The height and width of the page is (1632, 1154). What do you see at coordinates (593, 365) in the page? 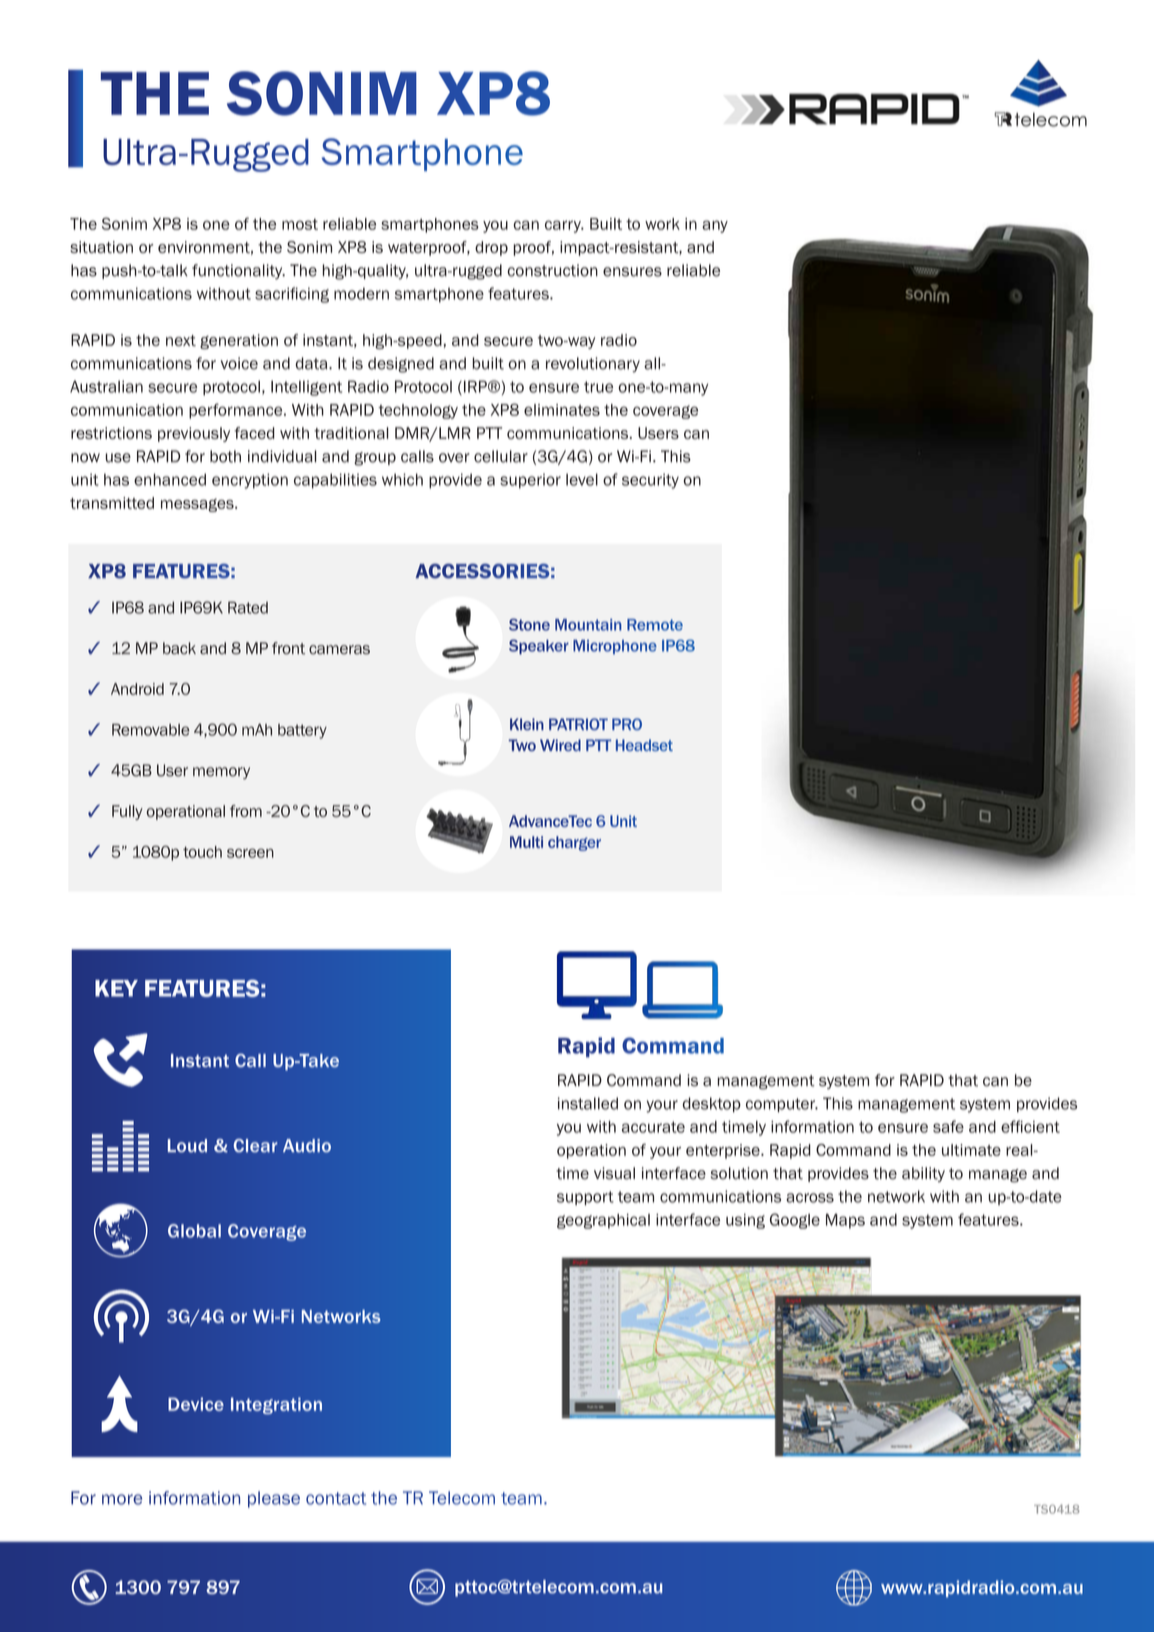
I see `revolutionary` at bounding box center [593, 365].
